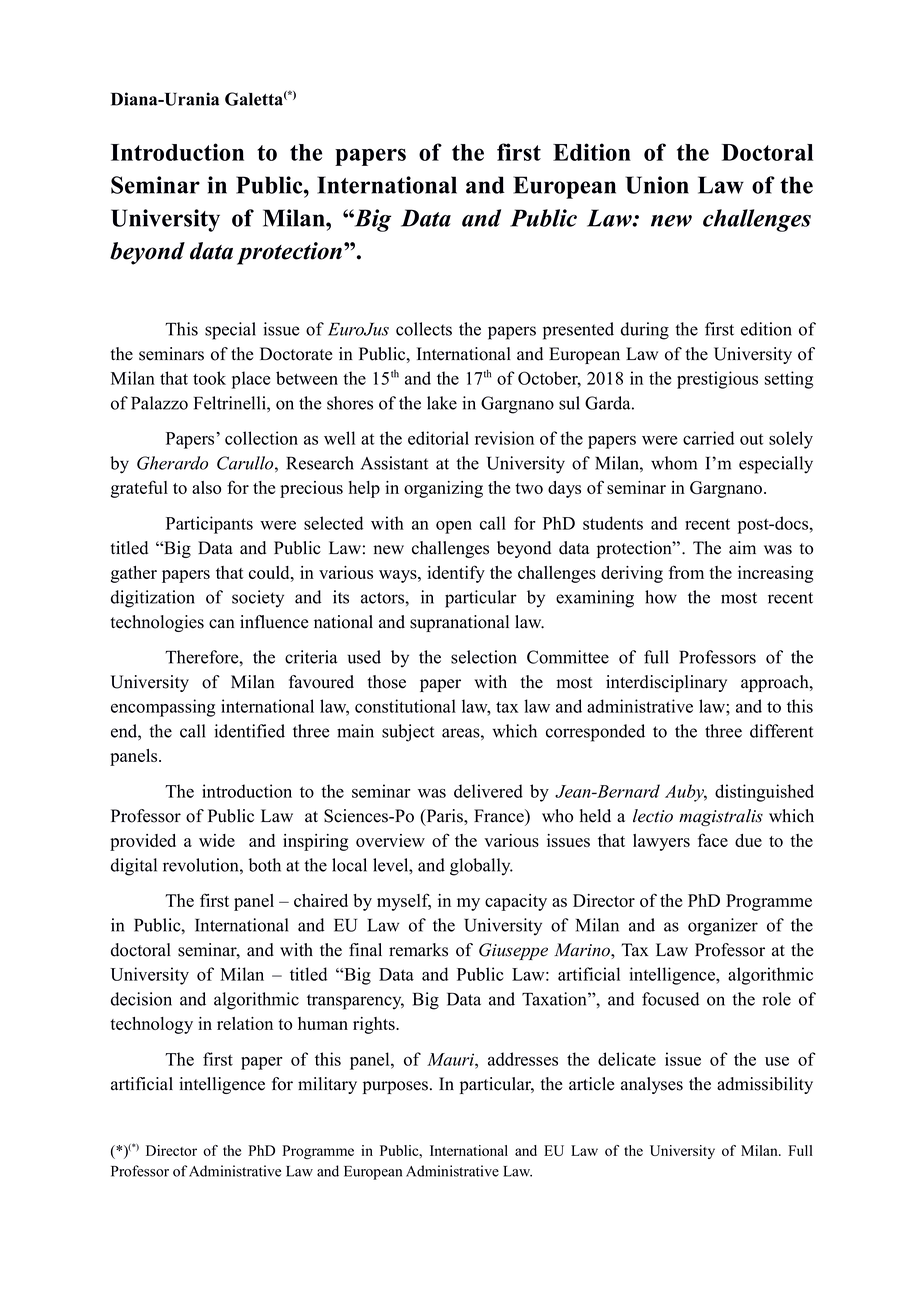 The height and width of the screenshot is (1308, 924). Describe the element at coordinates (661, 597) in the screenshot. I see `how` at that location.
